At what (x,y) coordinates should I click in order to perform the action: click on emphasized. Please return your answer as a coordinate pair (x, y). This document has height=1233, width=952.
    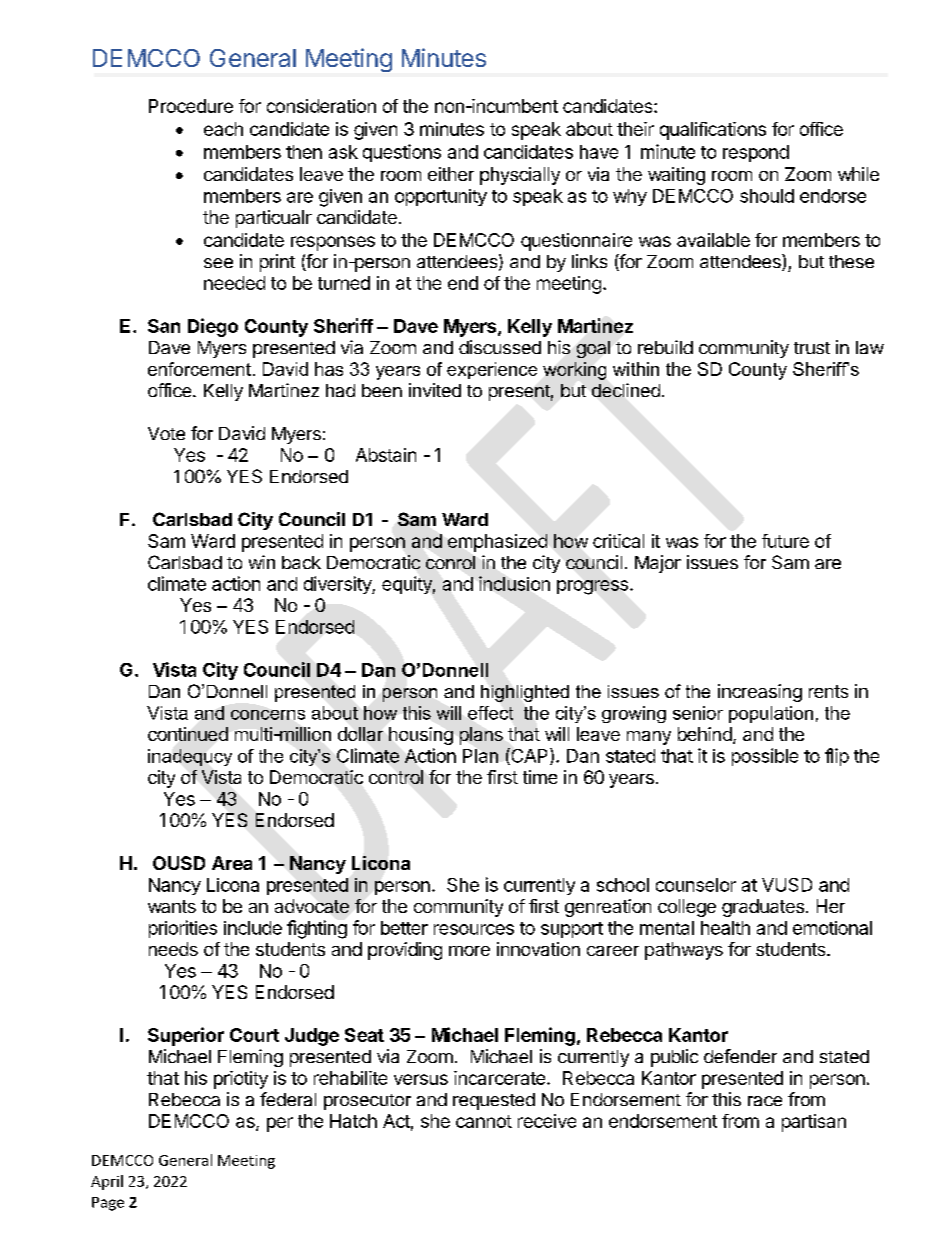
    Looking at the image, I should click on (497, 543).
